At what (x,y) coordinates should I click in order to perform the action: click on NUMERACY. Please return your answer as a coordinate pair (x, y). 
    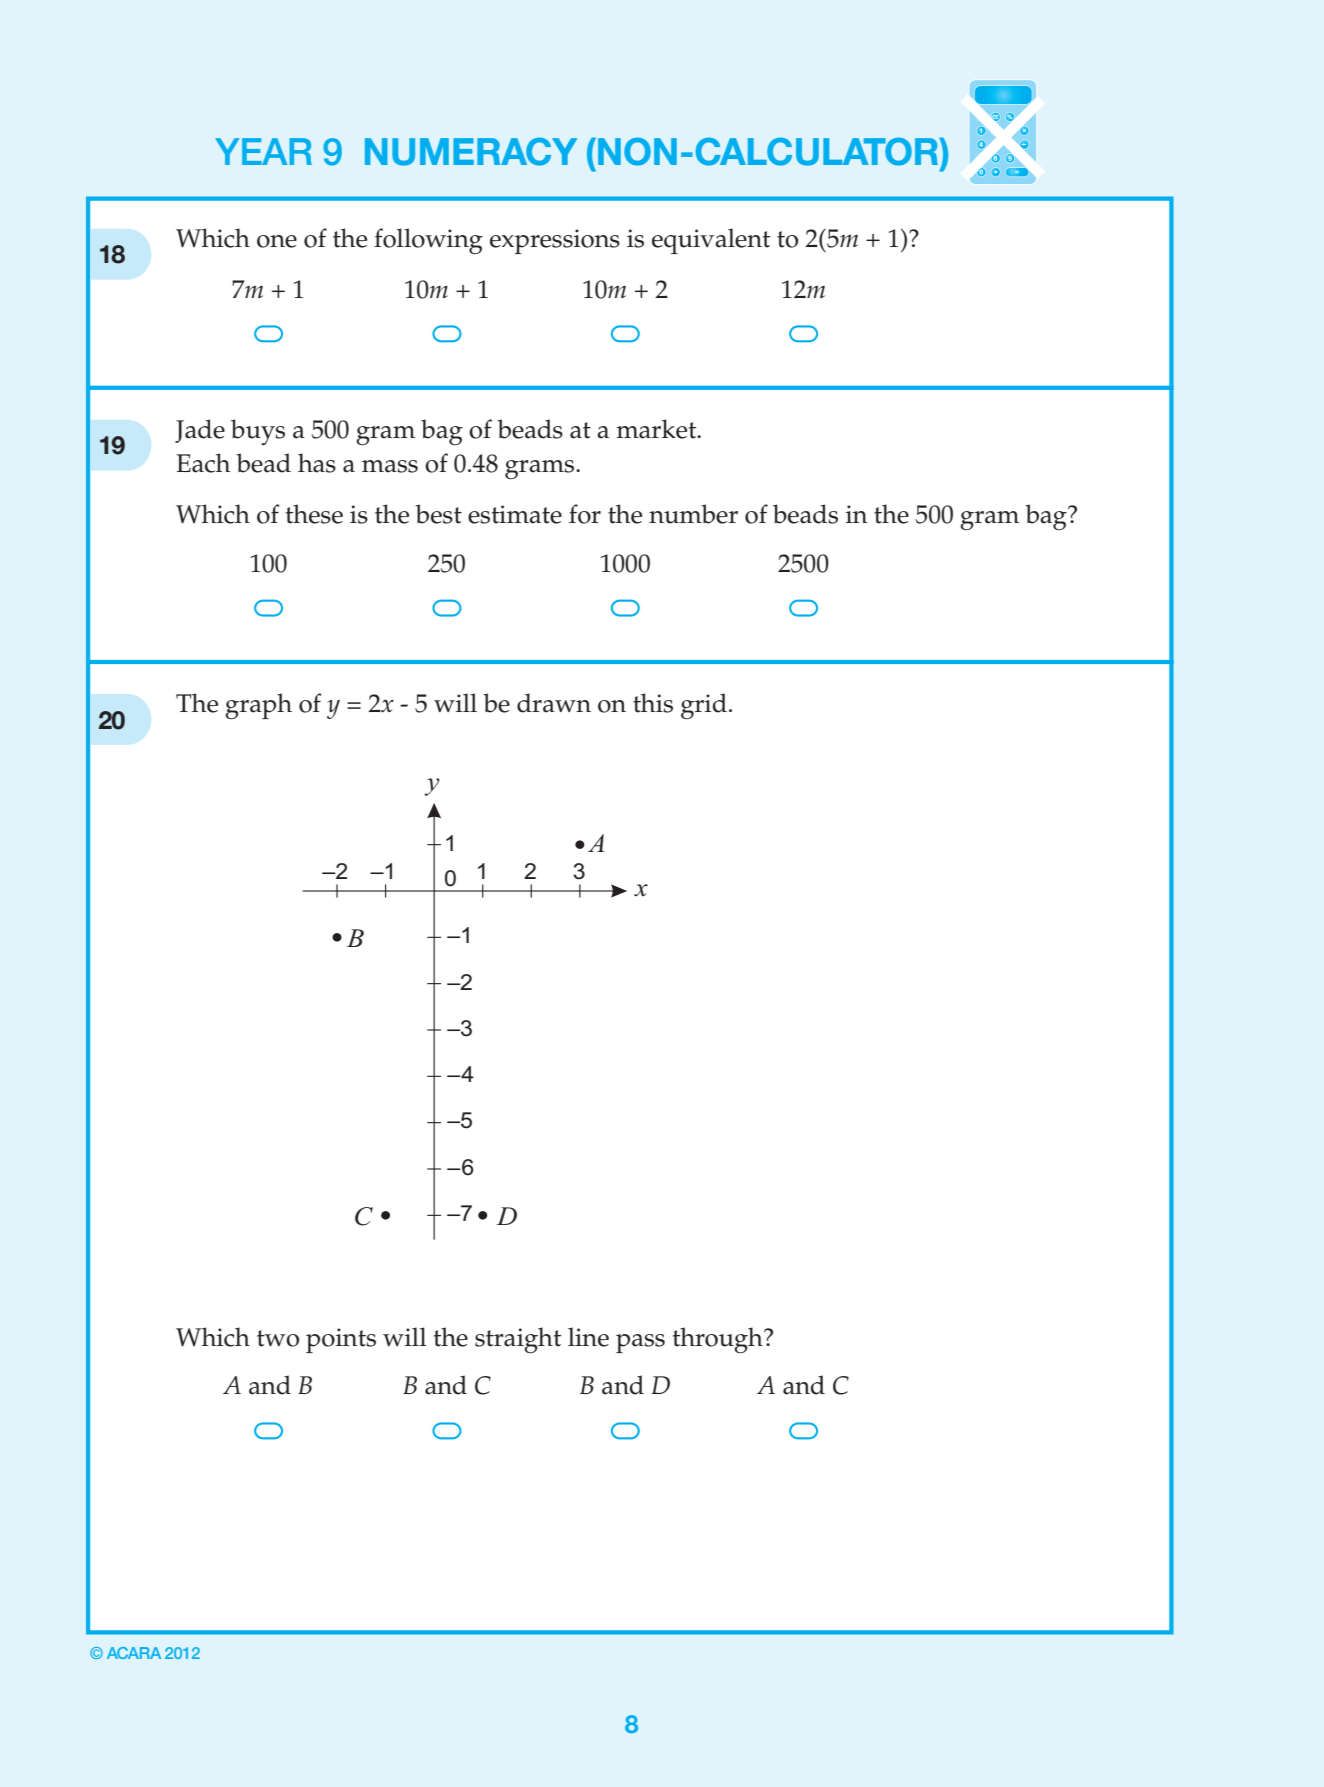
    Looking at the image, I should click on (471, 152).
